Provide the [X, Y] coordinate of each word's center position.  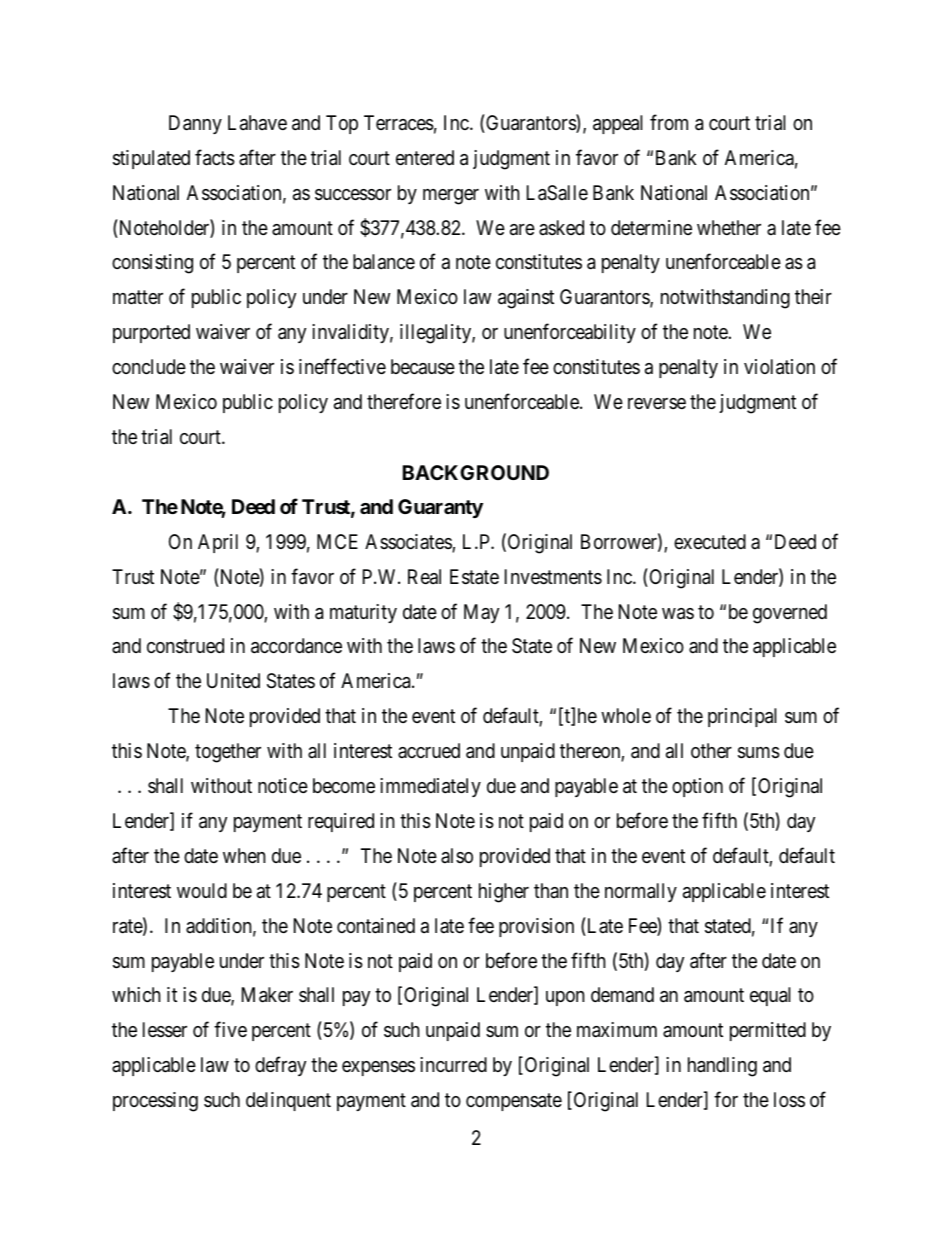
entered [425, 157]
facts [215, 157]
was [678, 614]
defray [280, 1066]
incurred [453, 1064]
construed [185, 646]
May [481, 613]
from [669, 122]
